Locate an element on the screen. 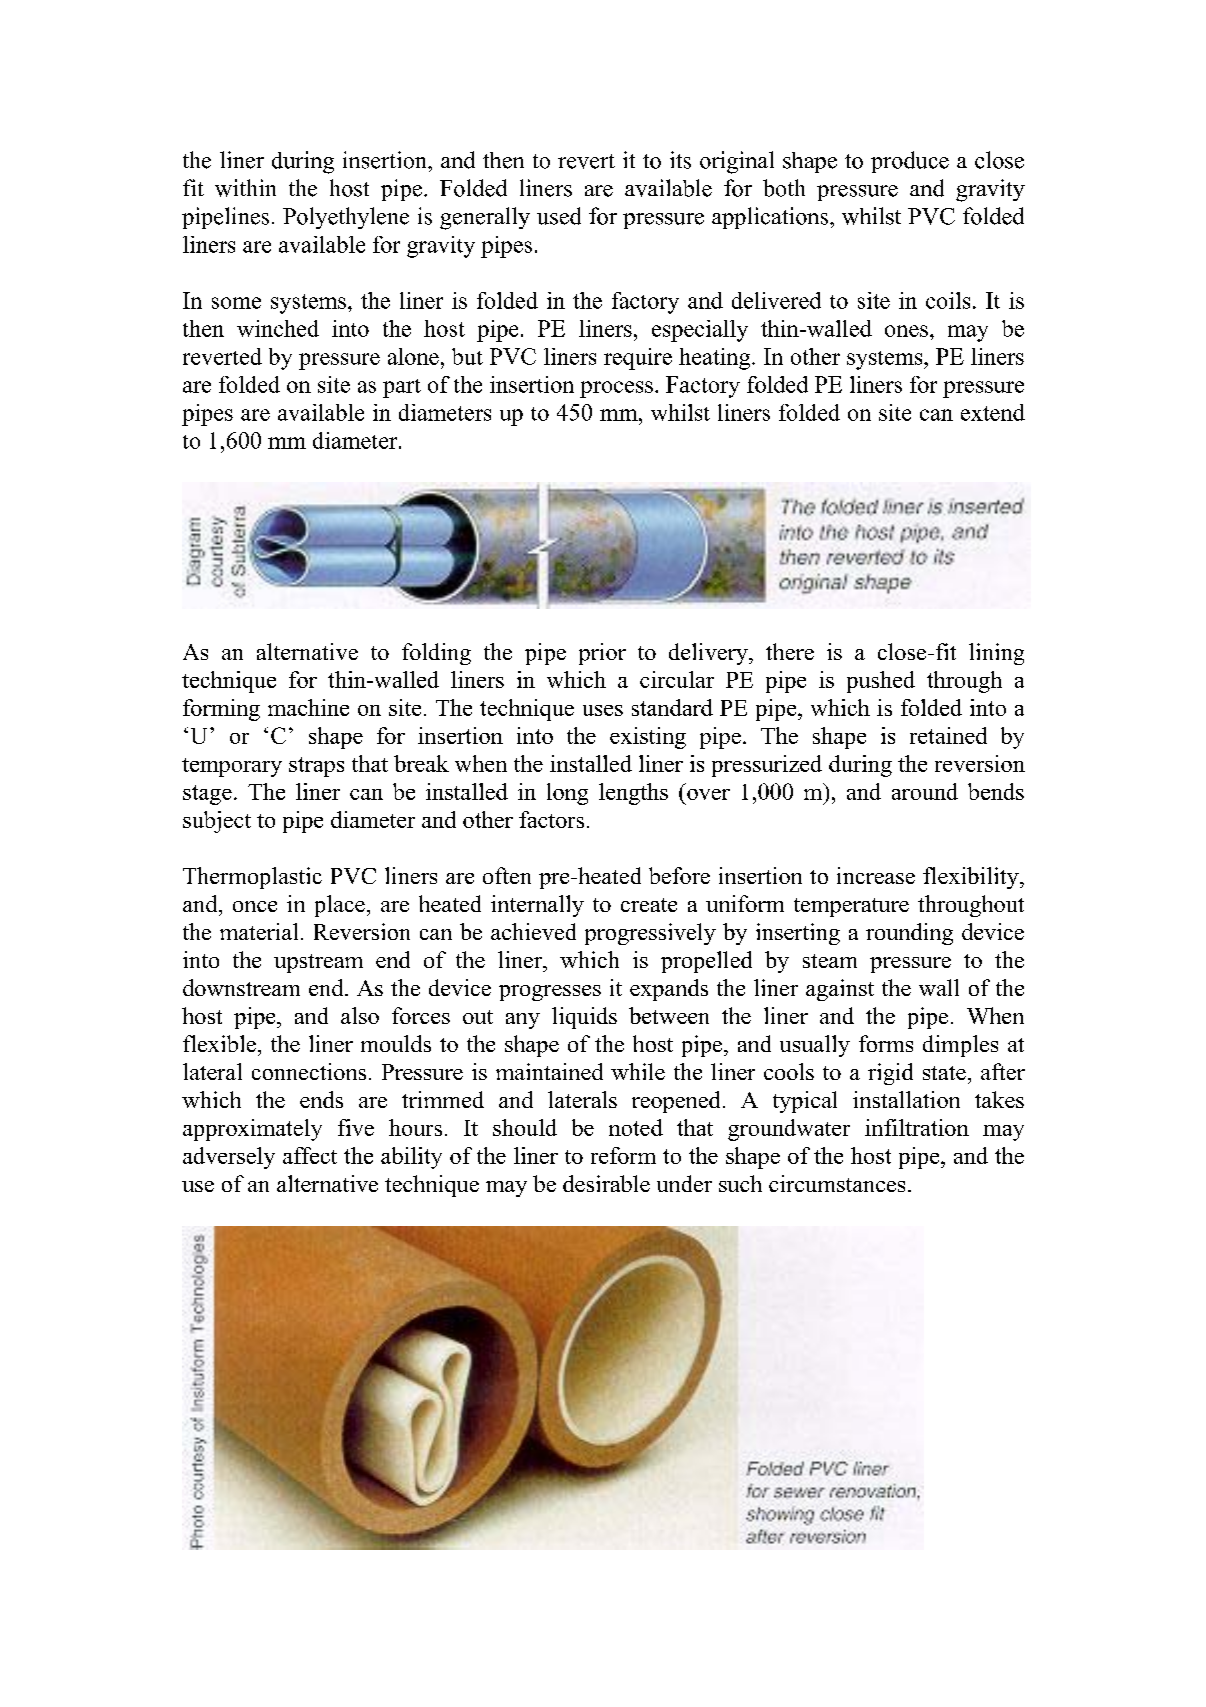 Image resolution: width=1206 pixels, height=1707 pixels. used is located at coordinates (559, 216).
